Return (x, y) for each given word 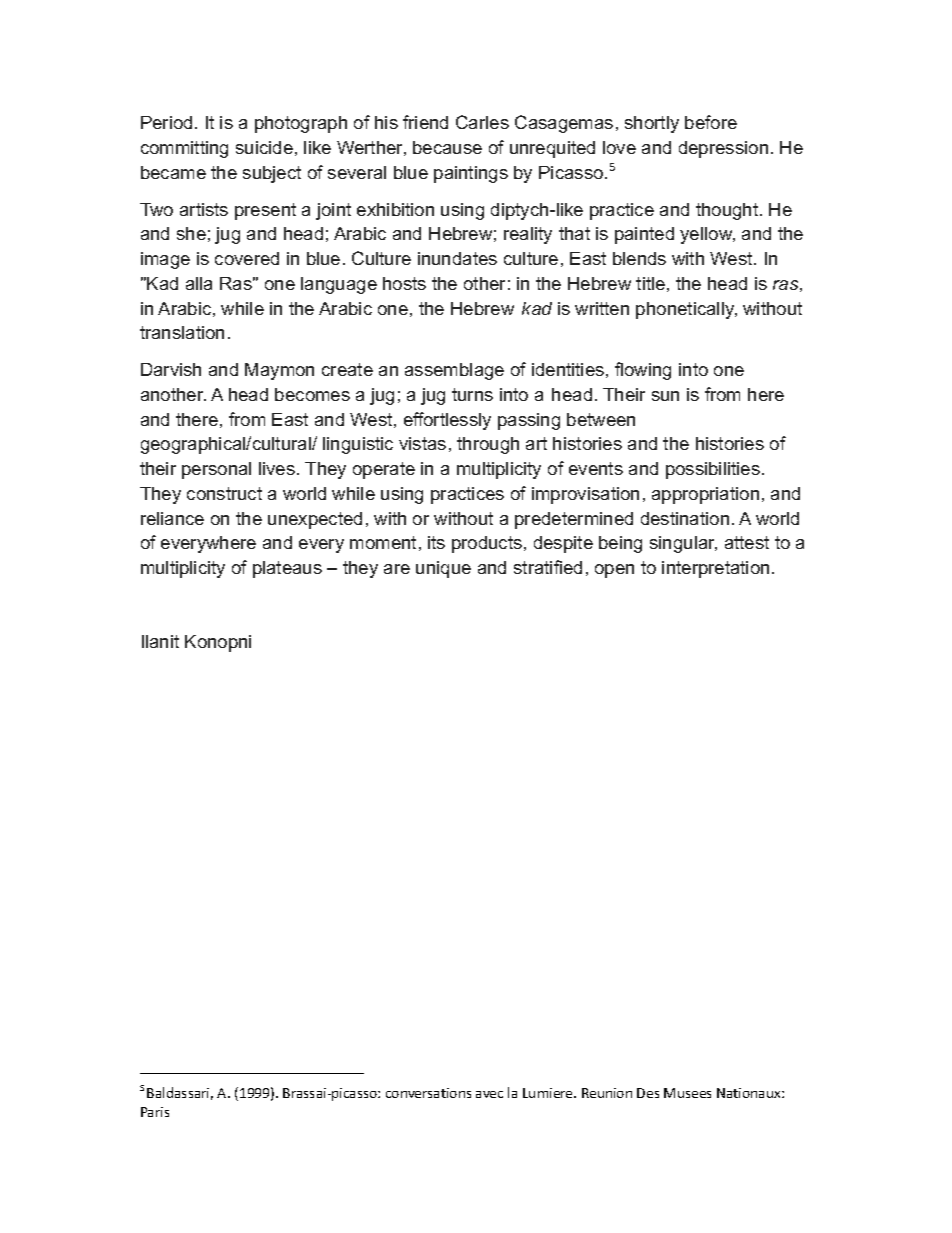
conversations (428, 1093)
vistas (422, 443)
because (447, 147)
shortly (652, 124)
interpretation (715, 569)
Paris (155, 1112)
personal (216, 470)
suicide (264, 147)
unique (443, 569)
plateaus (287, 569)
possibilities (713, 470)
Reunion (607, 1093)
